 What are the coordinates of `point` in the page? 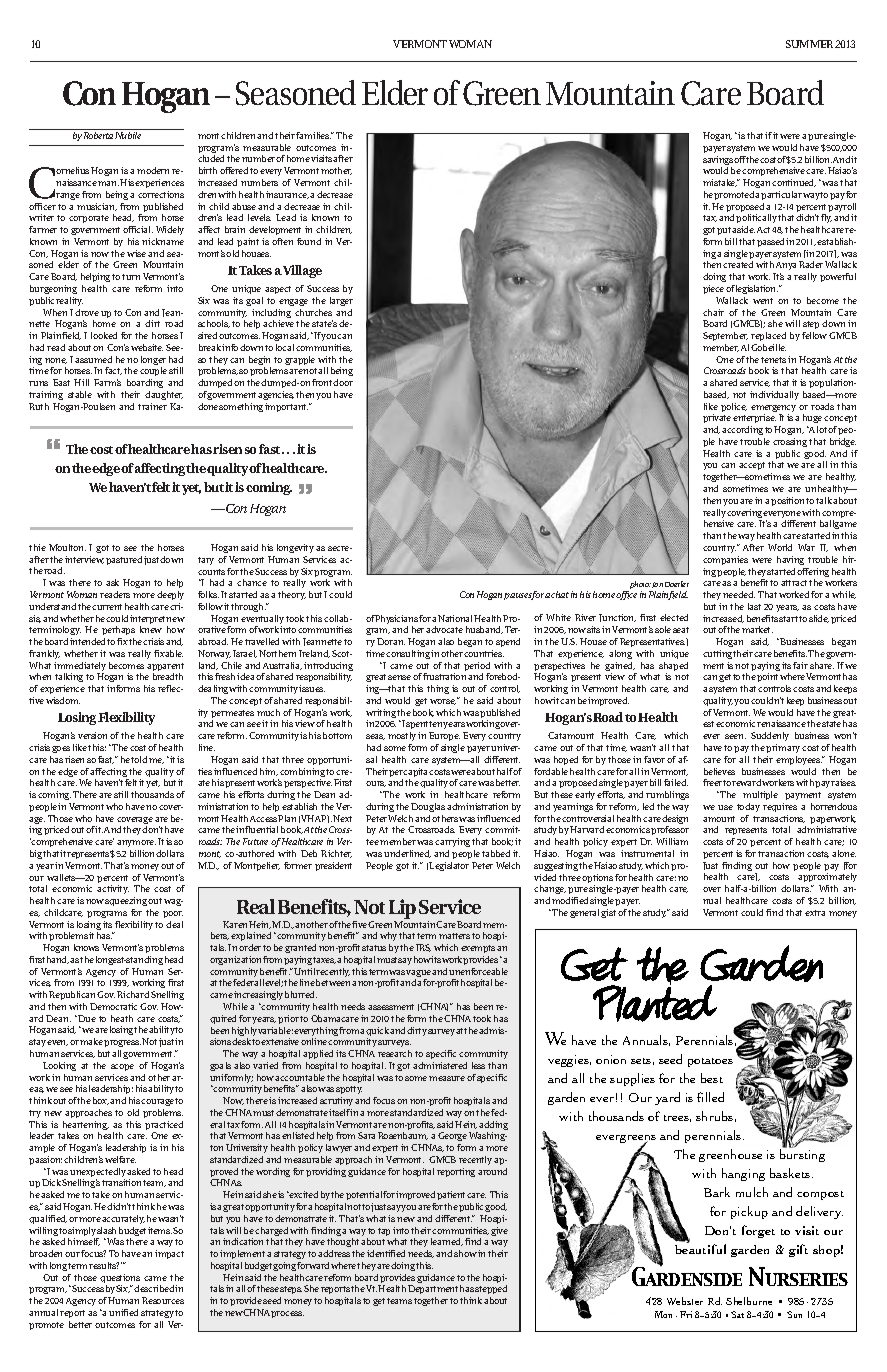 It's located at (767, 677).
